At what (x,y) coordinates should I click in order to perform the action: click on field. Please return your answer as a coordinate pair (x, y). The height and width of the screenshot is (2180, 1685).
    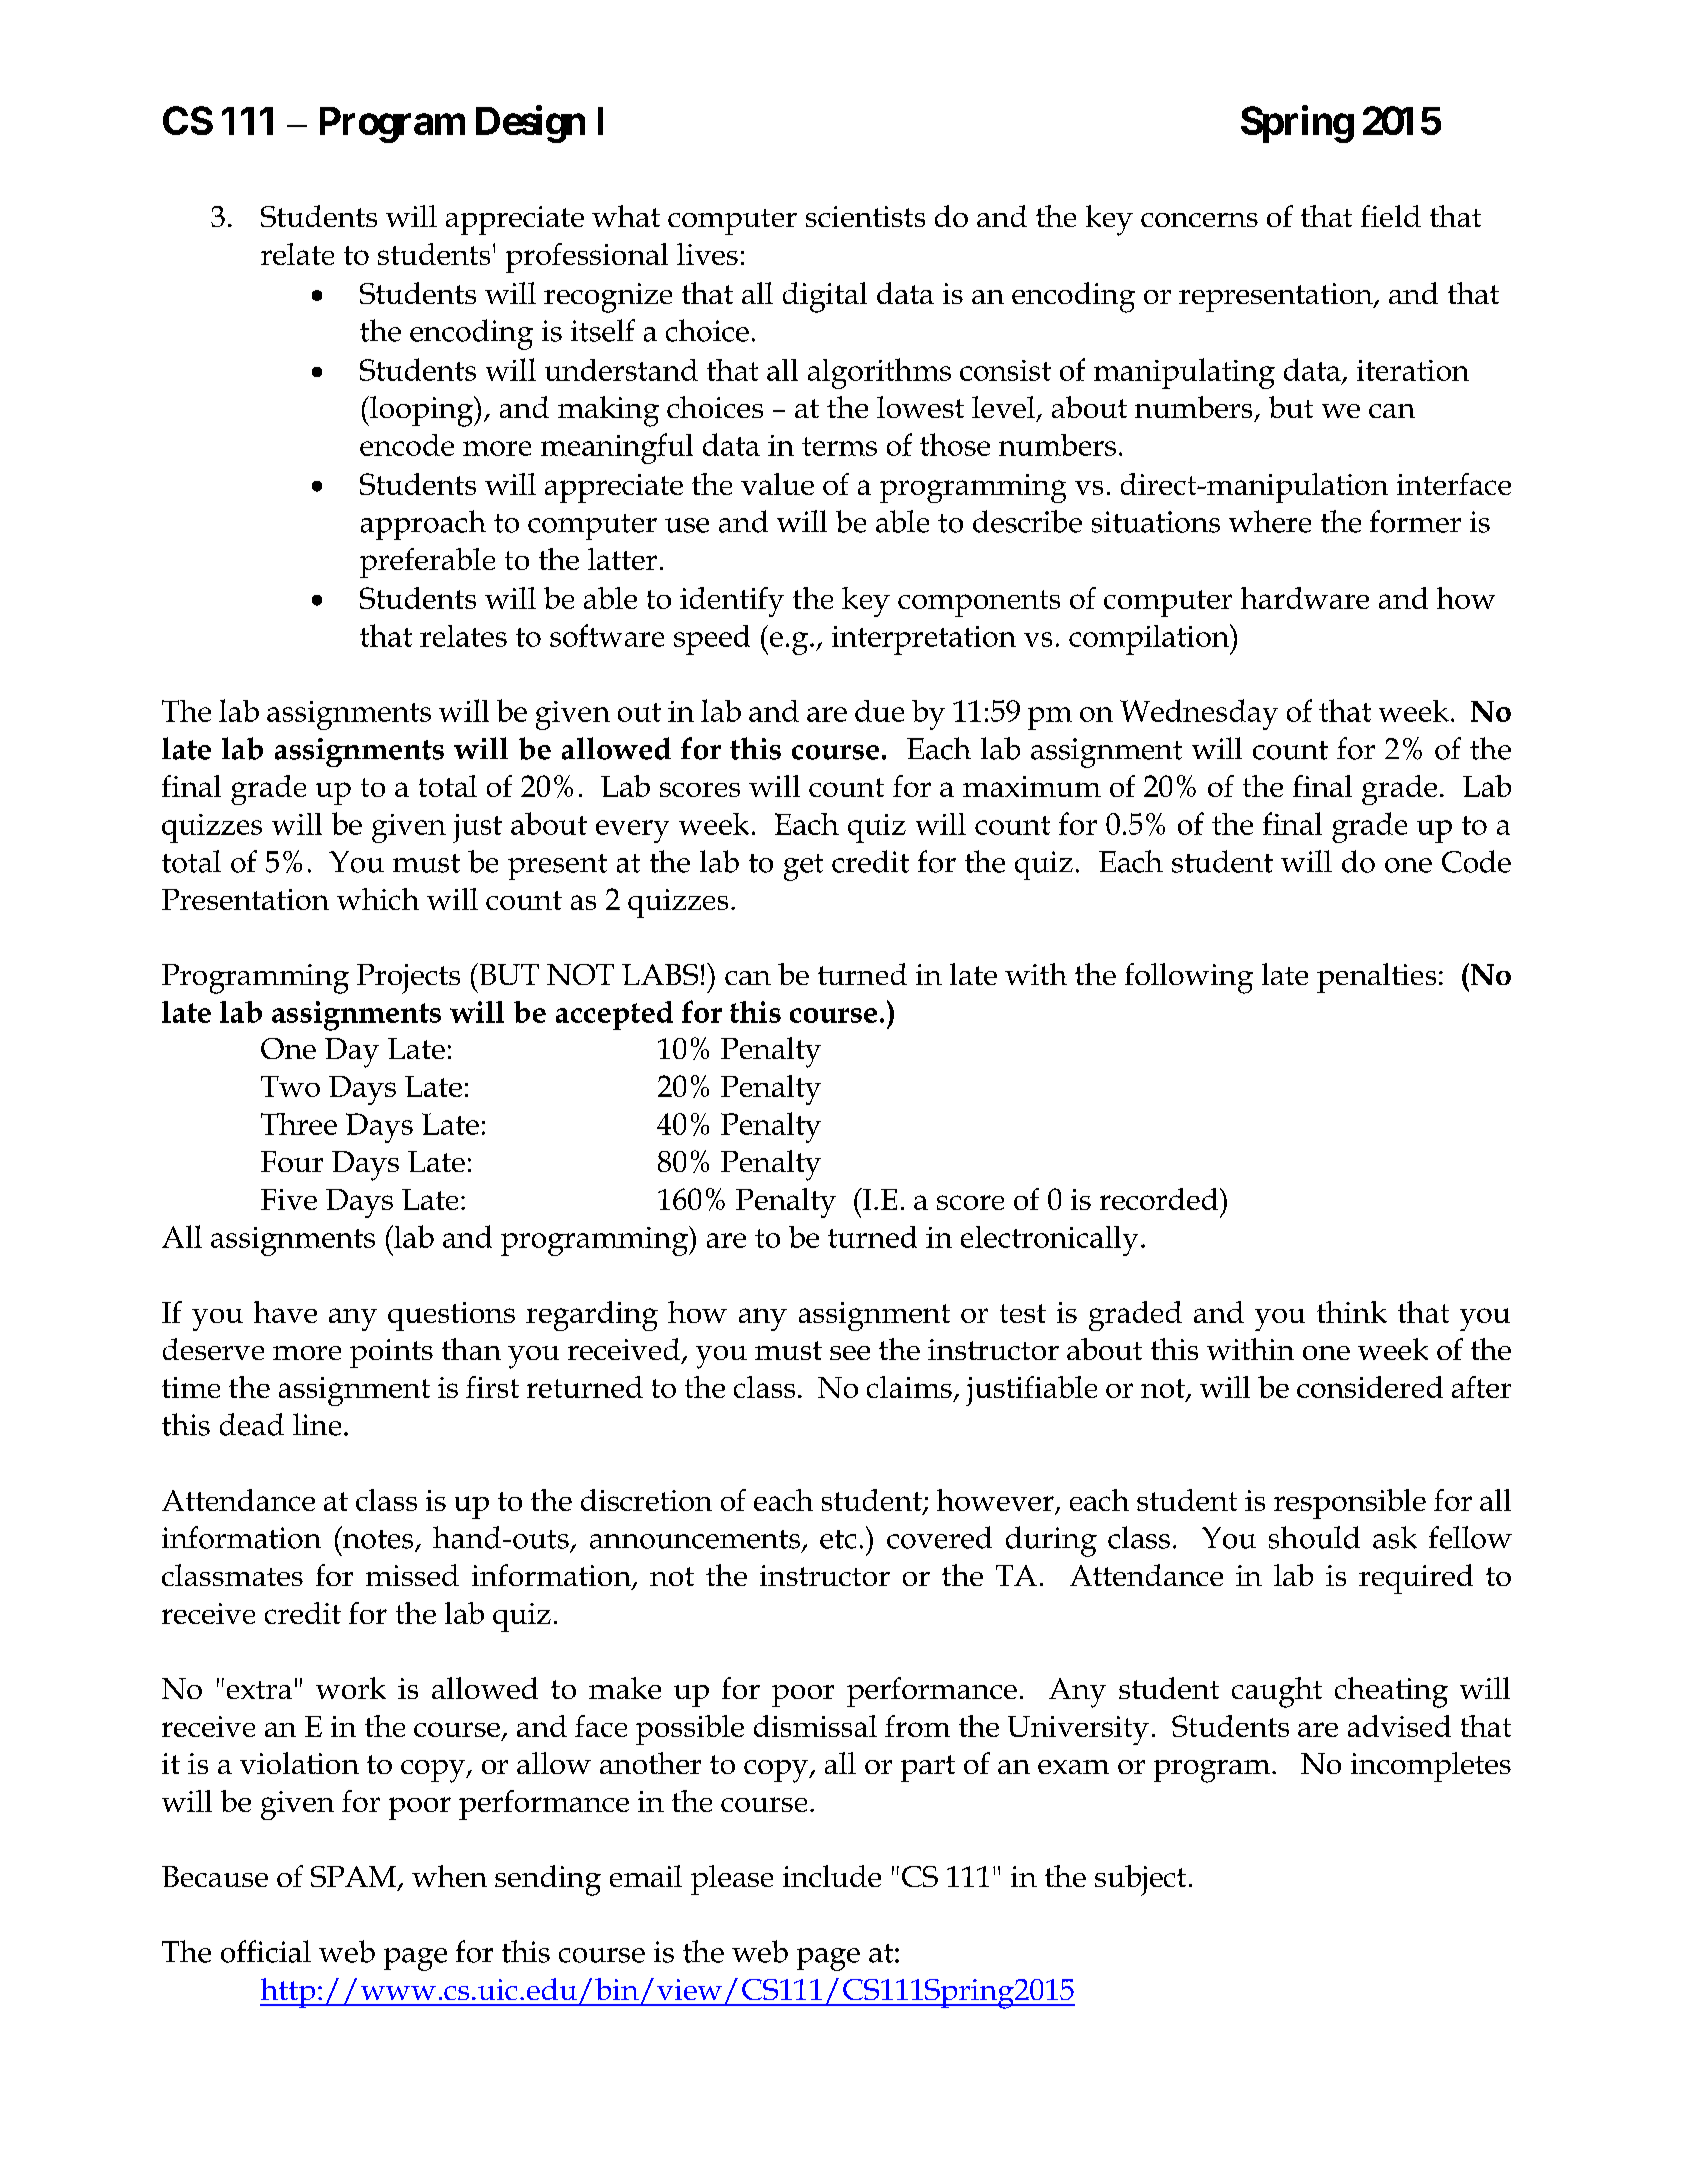
    Looking at the image, I should click on (1391, 216).
